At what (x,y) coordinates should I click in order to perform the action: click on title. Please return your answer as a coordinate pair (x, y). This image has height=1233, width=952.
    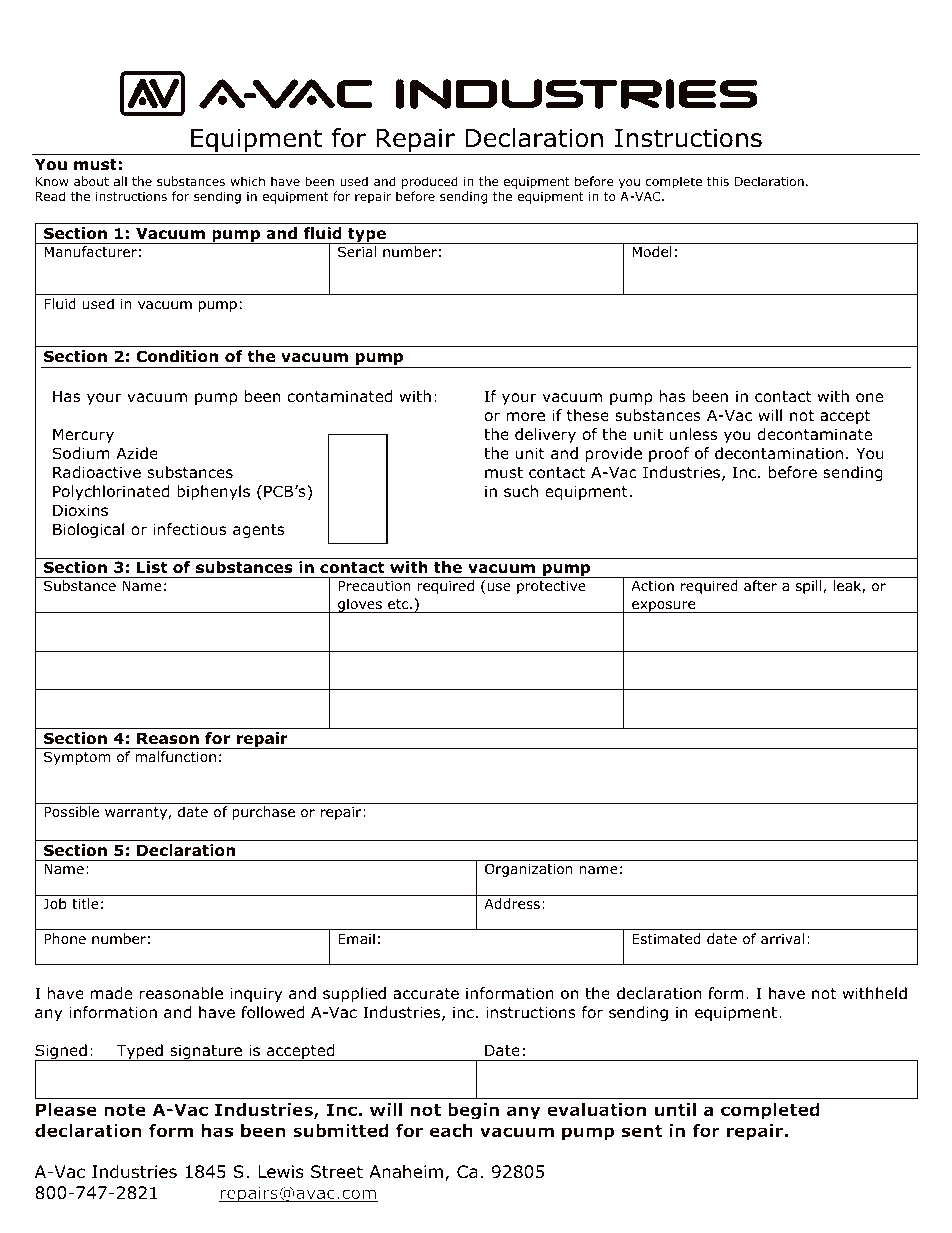
    Looking at the image, I should click on (85, 903).
